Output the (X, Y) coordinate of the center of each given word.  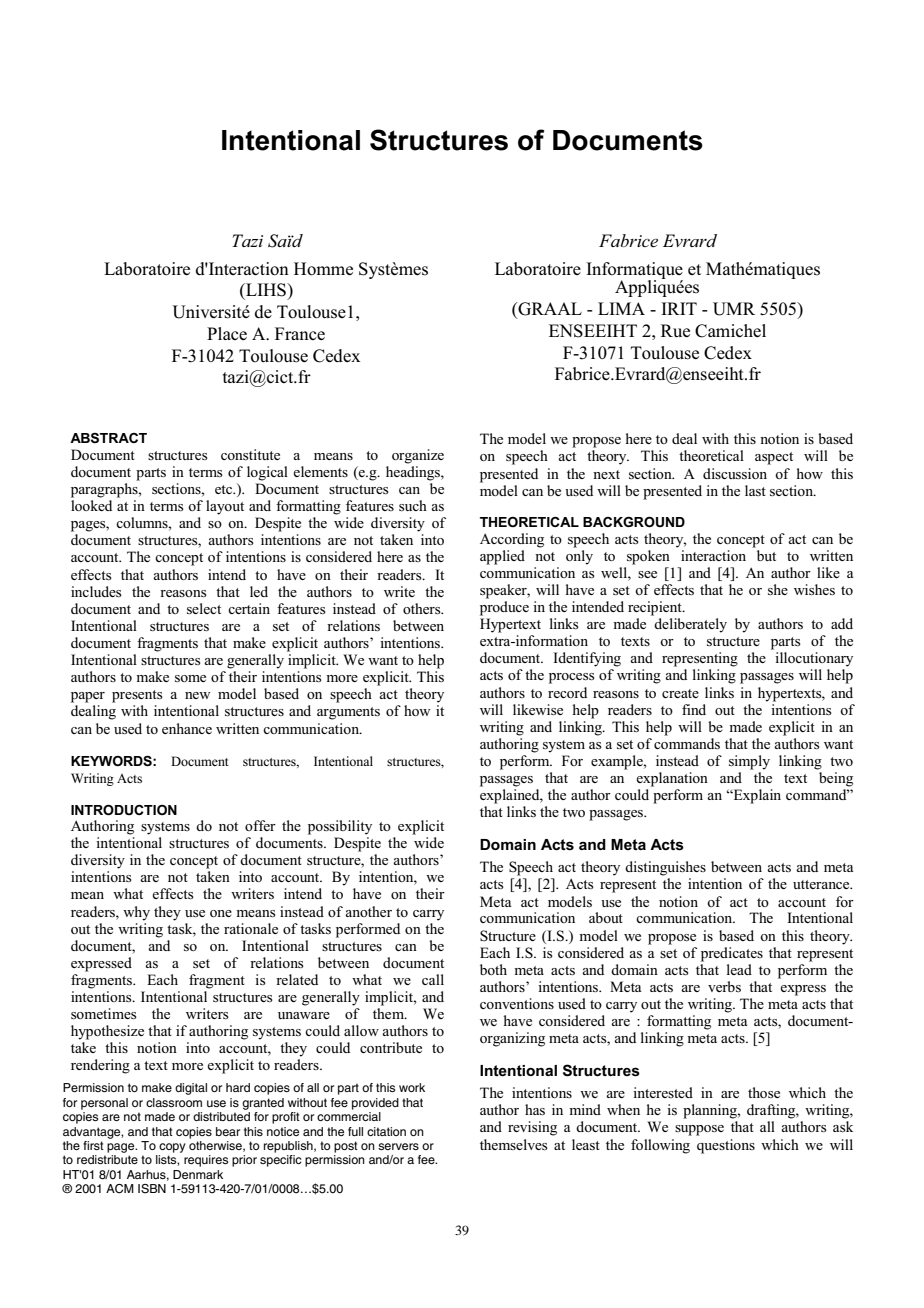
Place (227, 333)
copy (172, 1148)
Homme (323, 269)
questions (726, 1146)
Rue (675, 330)
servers (398, 1146)
